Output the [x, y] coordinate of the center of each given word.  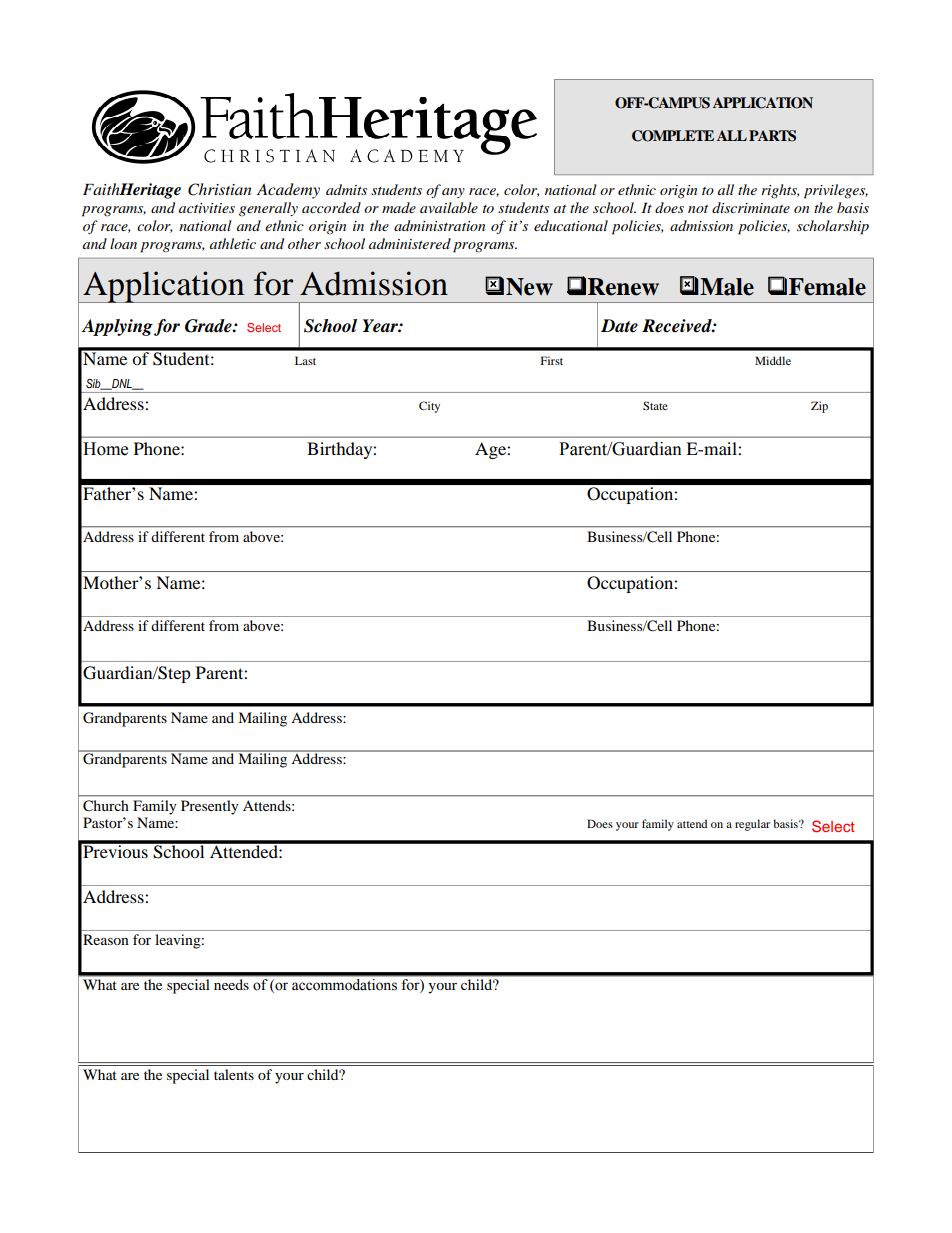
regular [752, 825]
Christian [219, 189]
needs [231, 984]
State [655, 405]
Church [105, 805]
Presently [209, 807]
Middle [773, 360]
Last [305, 360]
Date [619, 326]
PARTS [772, 136]
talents [234, 1074]
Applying [117, 327]
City [429, 407]
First [552, 360]
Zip [819, 407]
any [453, 193]
